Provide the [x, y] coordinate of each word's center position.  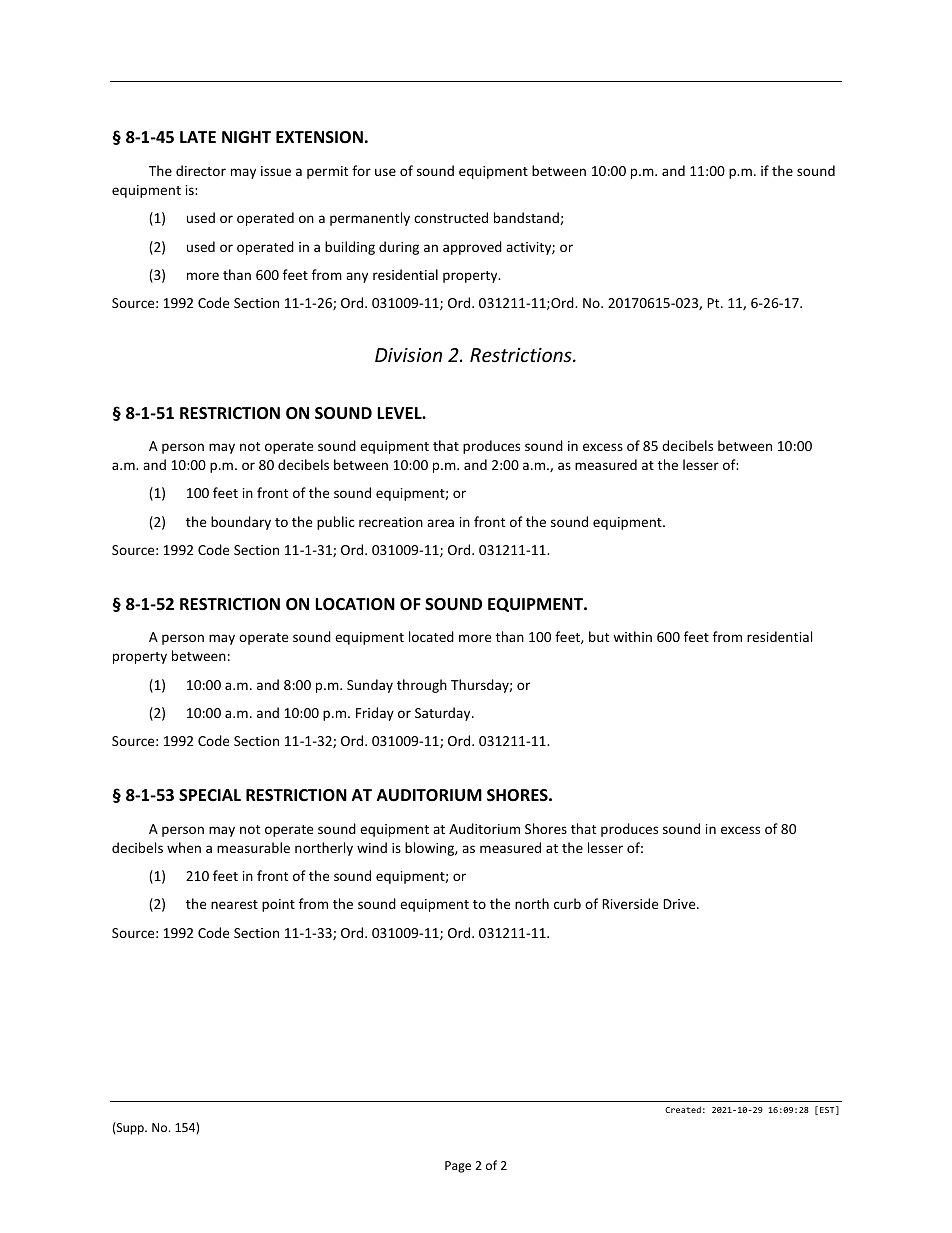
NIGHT [246, 137]
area [440, 523]
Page [458, 1167]
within [632, 636]
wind [372, 847]
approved [472, 248]
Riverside [630, 903]
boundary [241, 523]
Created [683, 1109]
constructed [451, 217]
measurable [253, 847]
